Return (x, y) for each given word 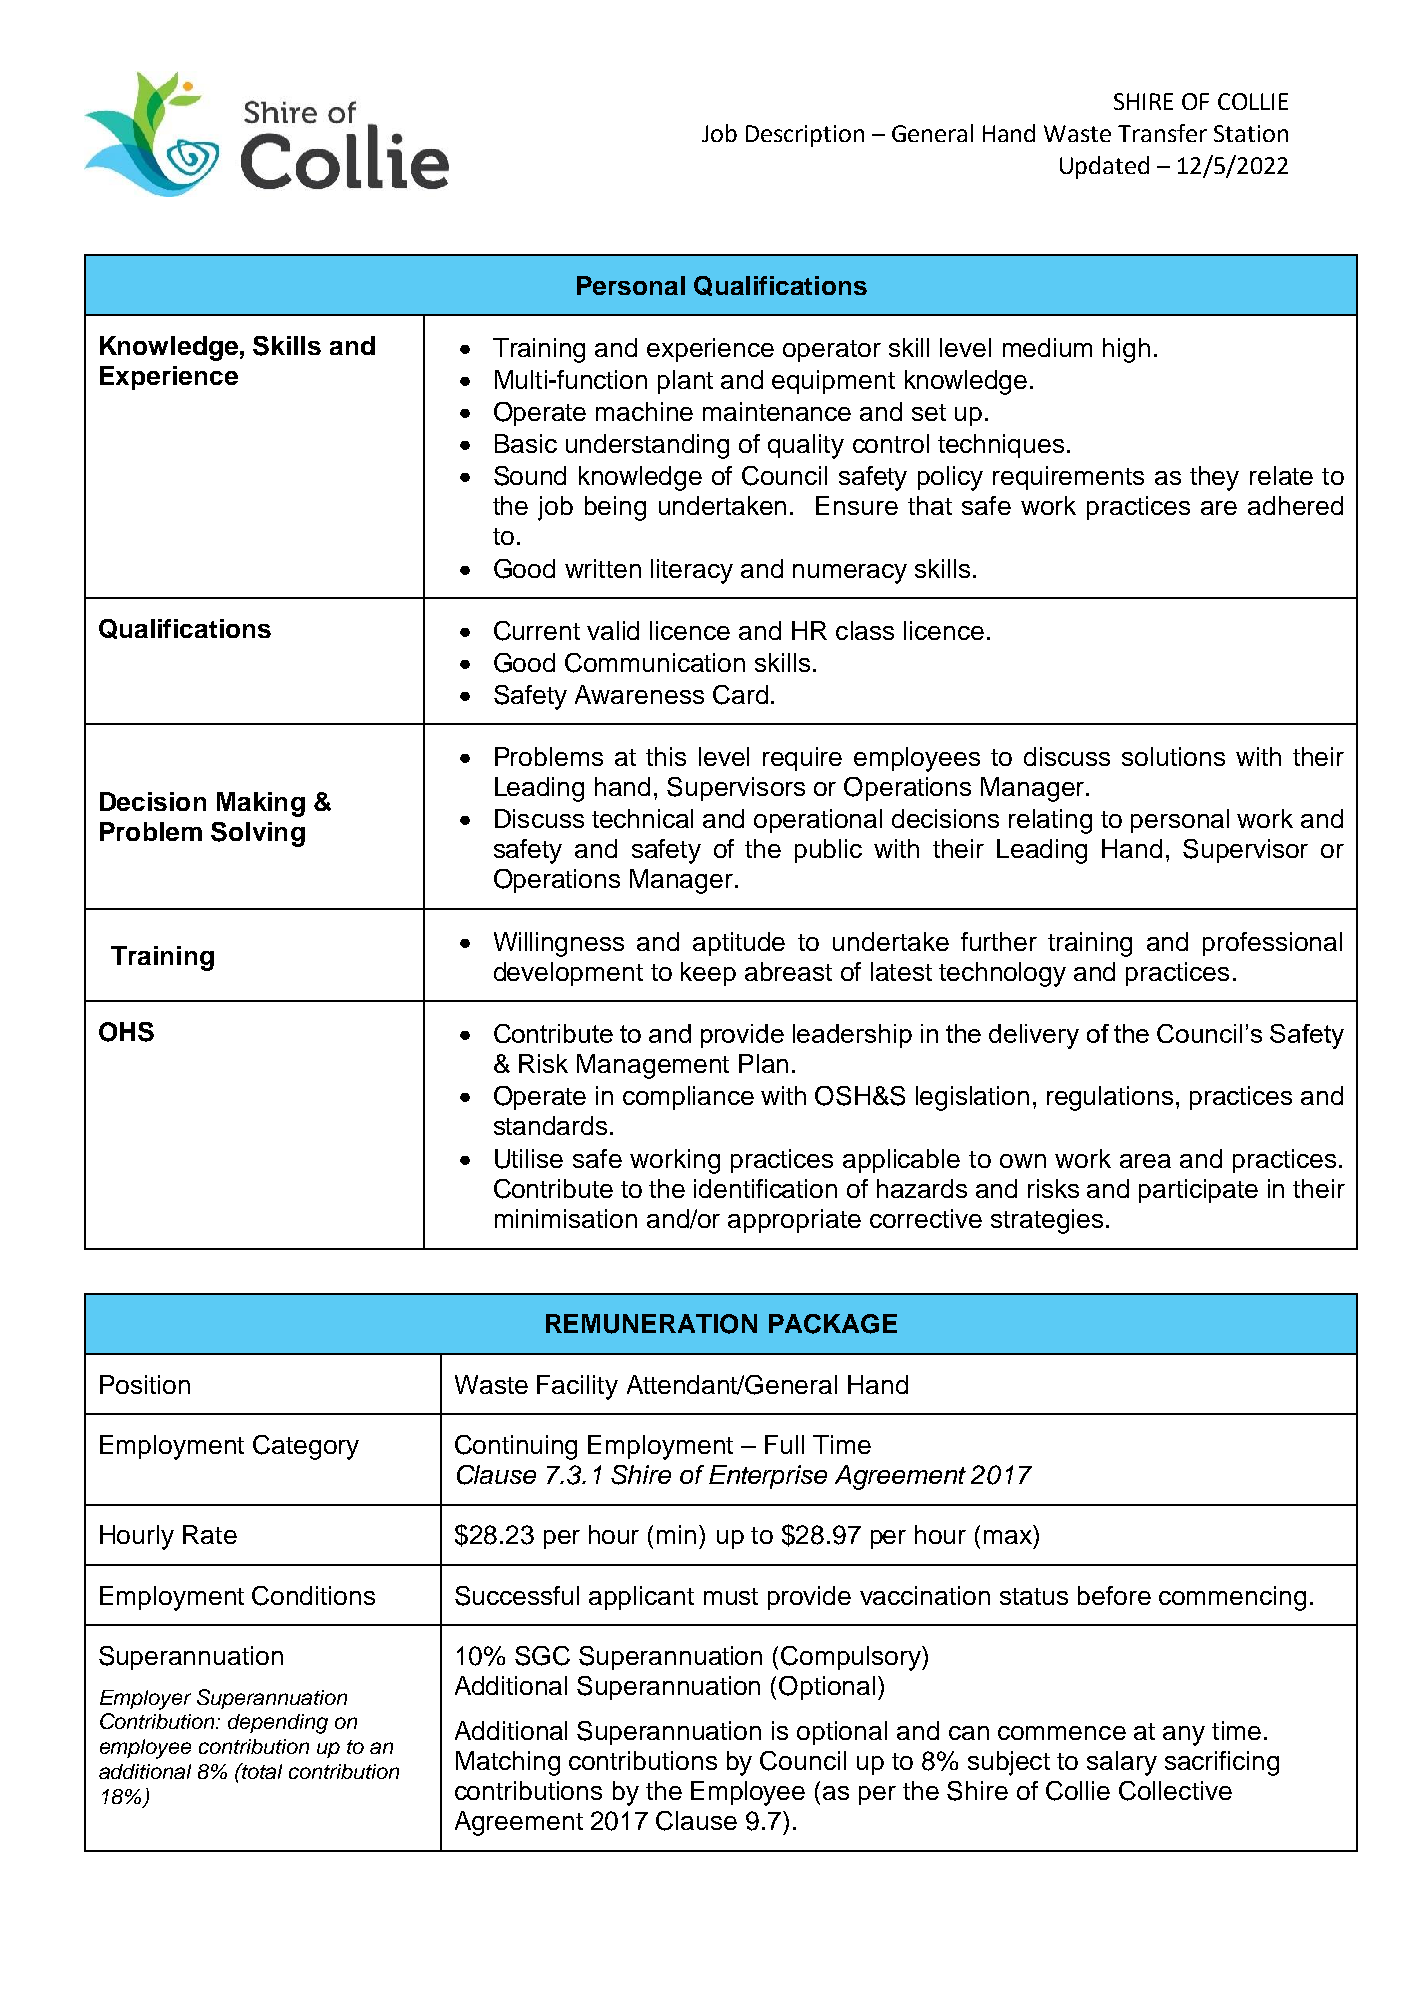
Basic (526, 443)
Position (145, 1384)
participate (1198, 1191)
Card (740, 695)
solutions (1173, 756)
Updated (1104, 167)
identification (765, 1188)
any (1184, 1736)
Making (261, 804)
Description (805, 136)
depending (278, 1724)
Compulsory (852, 1658)
